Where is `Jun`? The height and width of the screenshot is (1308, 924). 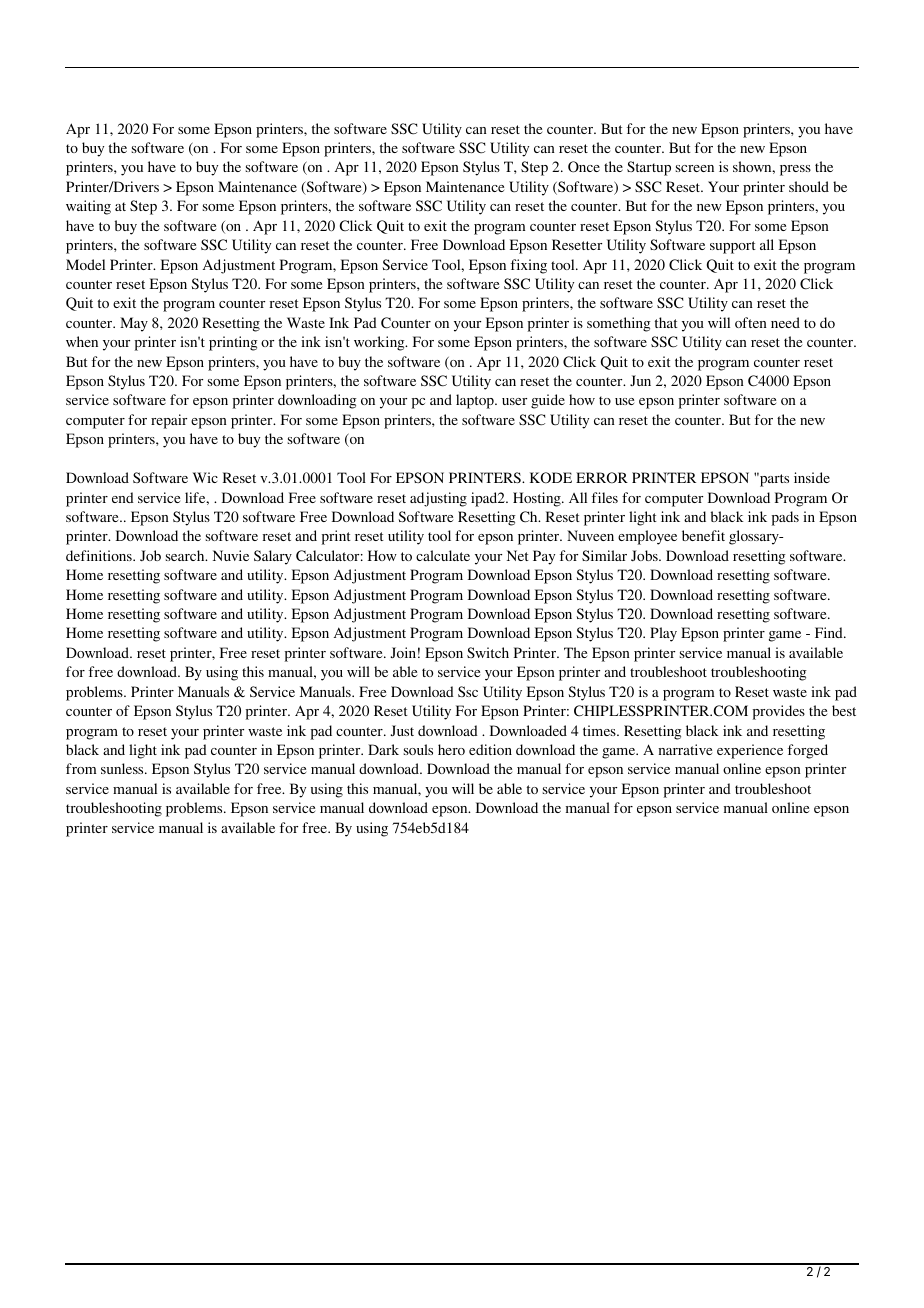
Jun is located at coordinates (640, 380).
